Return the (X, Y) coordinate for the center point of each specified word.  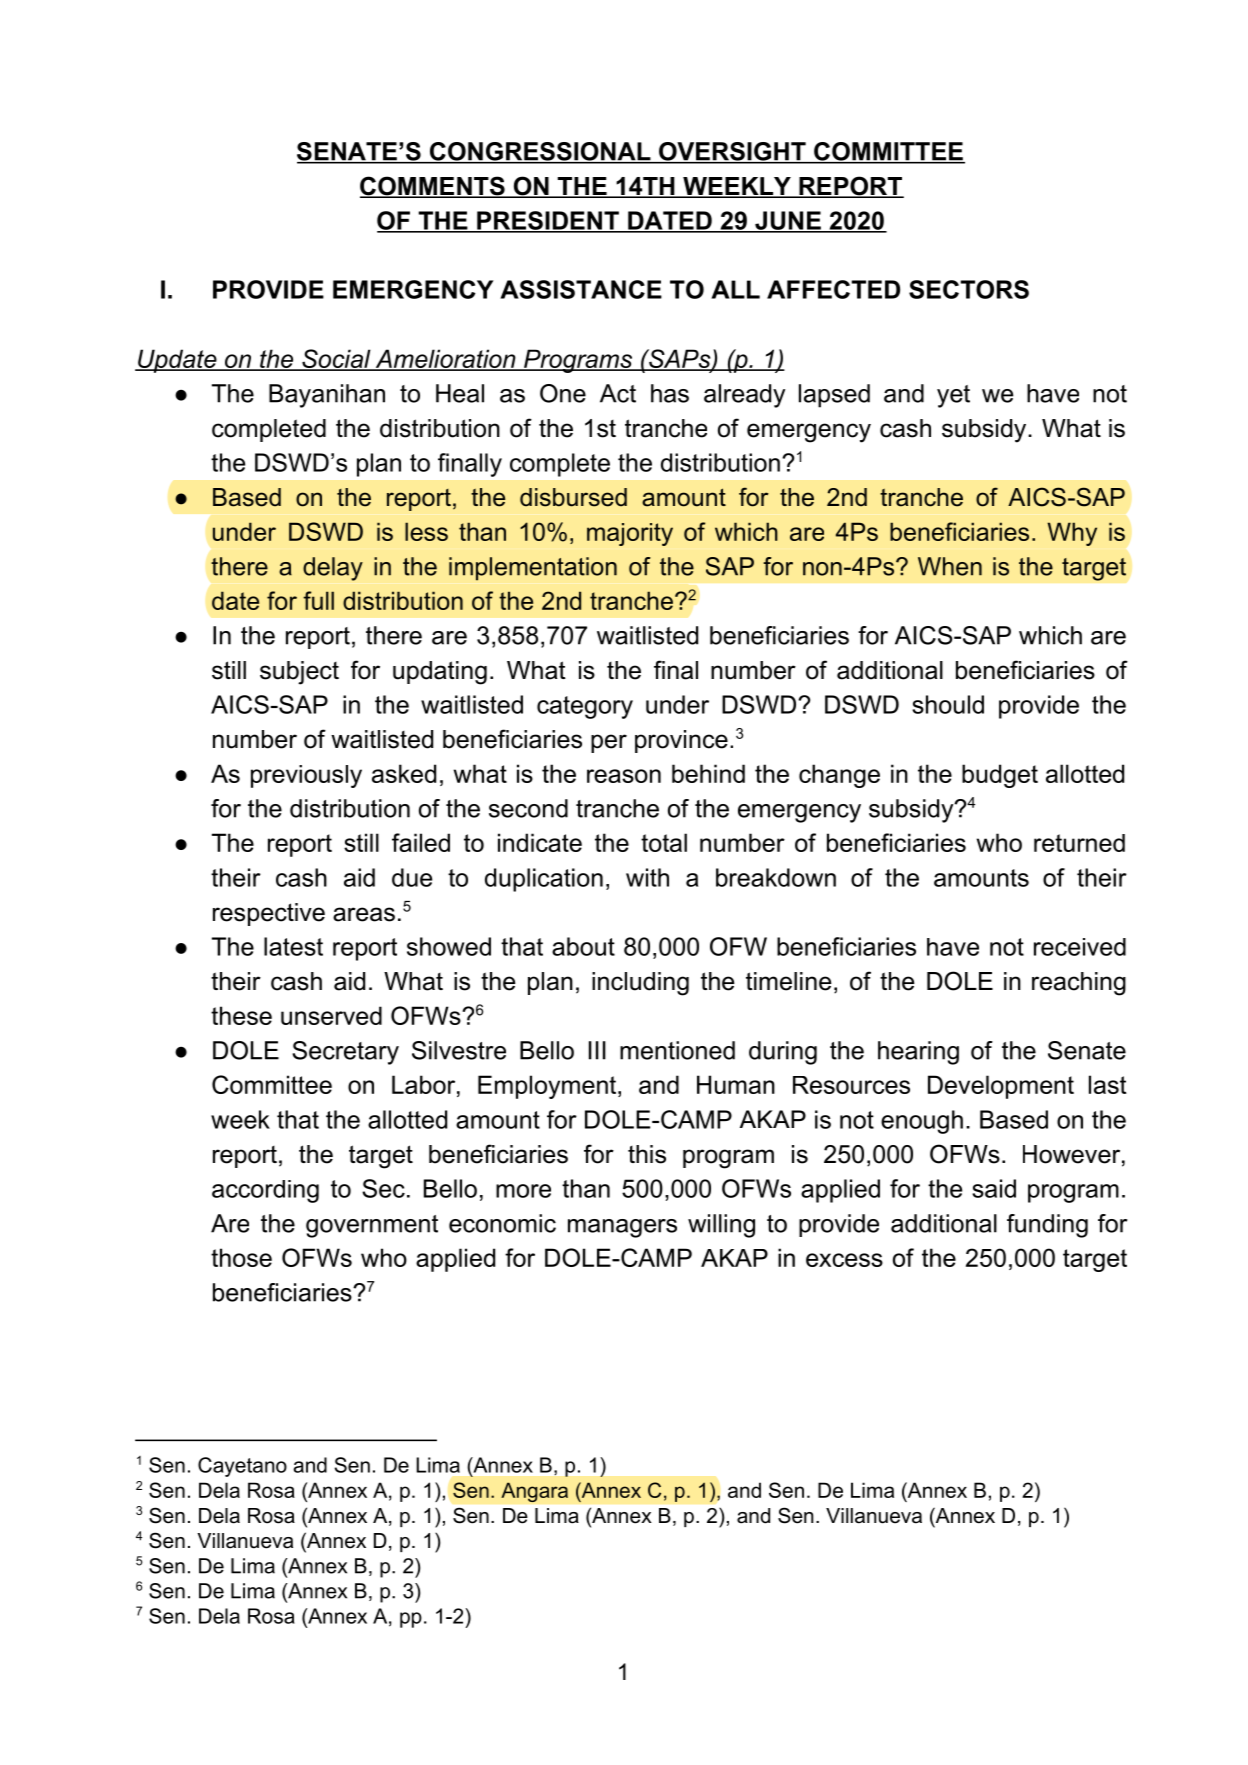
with (647, 877)
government (372, 1226)
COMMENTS (433, 187)
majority (630, 534)
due (412, 877)
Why (1072, 534)
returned (1079, 843)
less (426, 531)
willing (721, 1226)
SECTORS (969, 289)
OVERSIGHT (732, 152)
